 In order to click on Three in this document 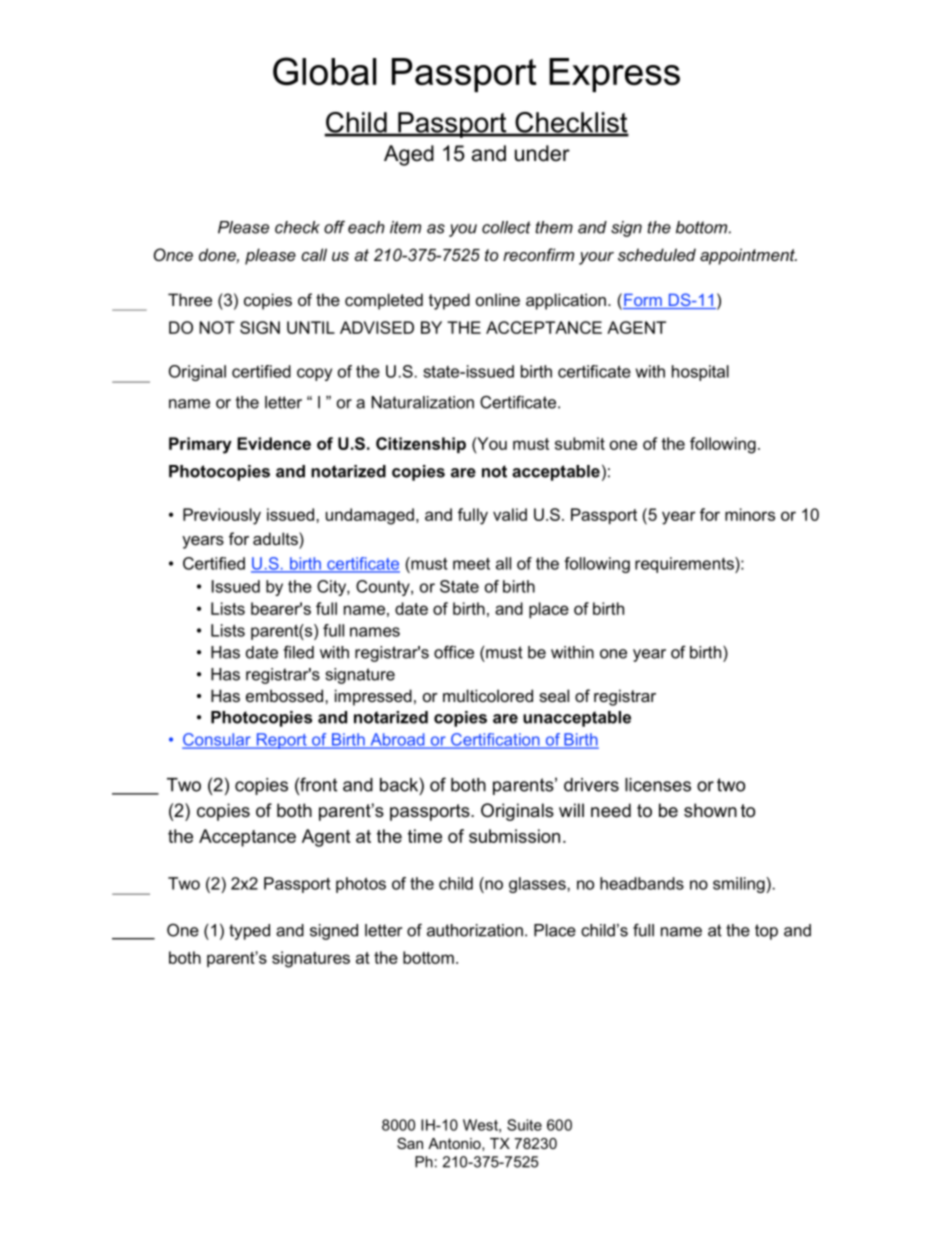, I will do `click(190, 299)`.
